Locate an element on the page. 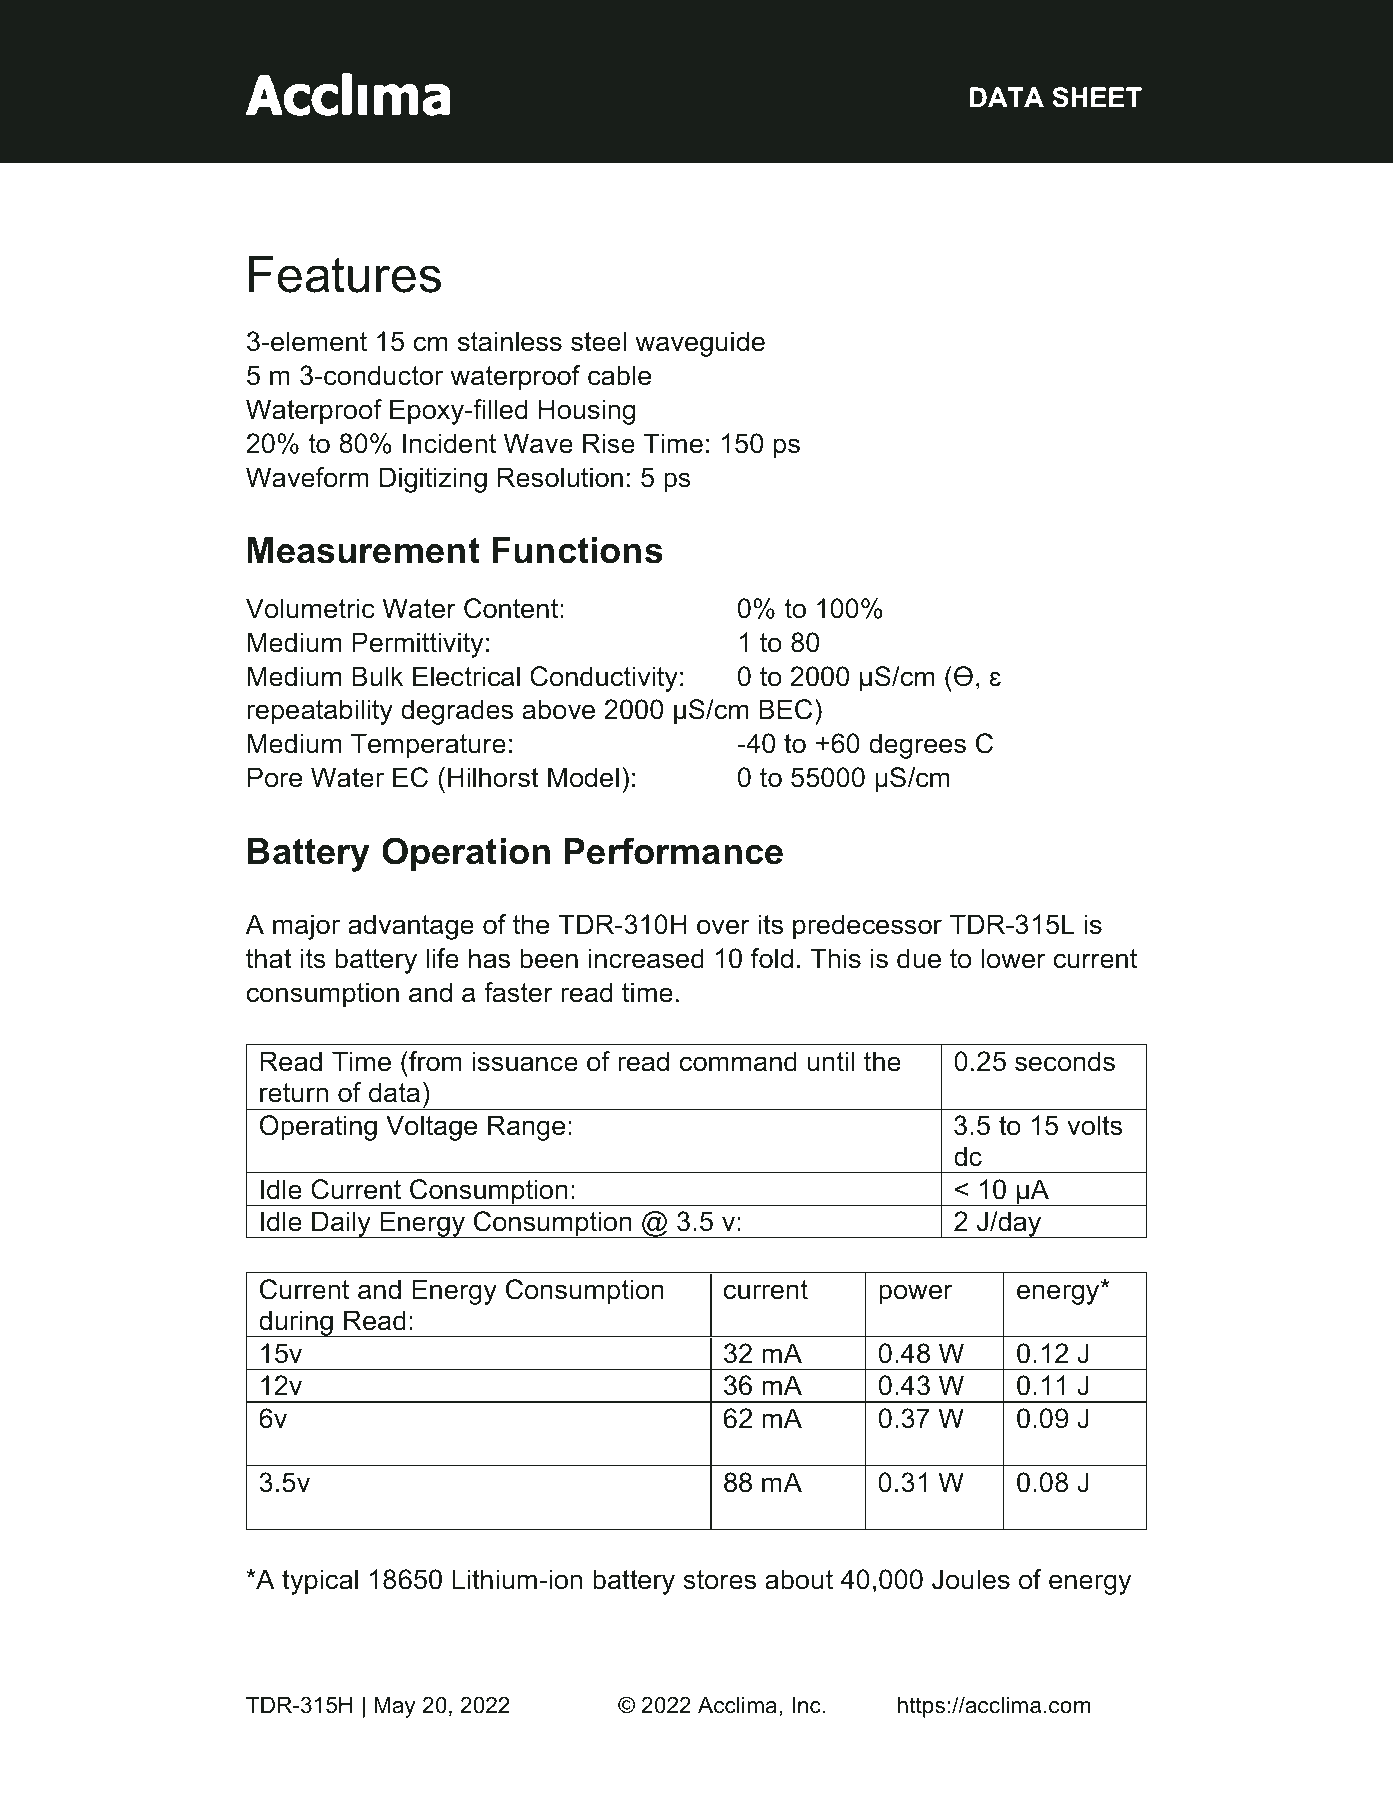 This image has height=1802, width=1393. May is located at coordinates (394, 1707).
